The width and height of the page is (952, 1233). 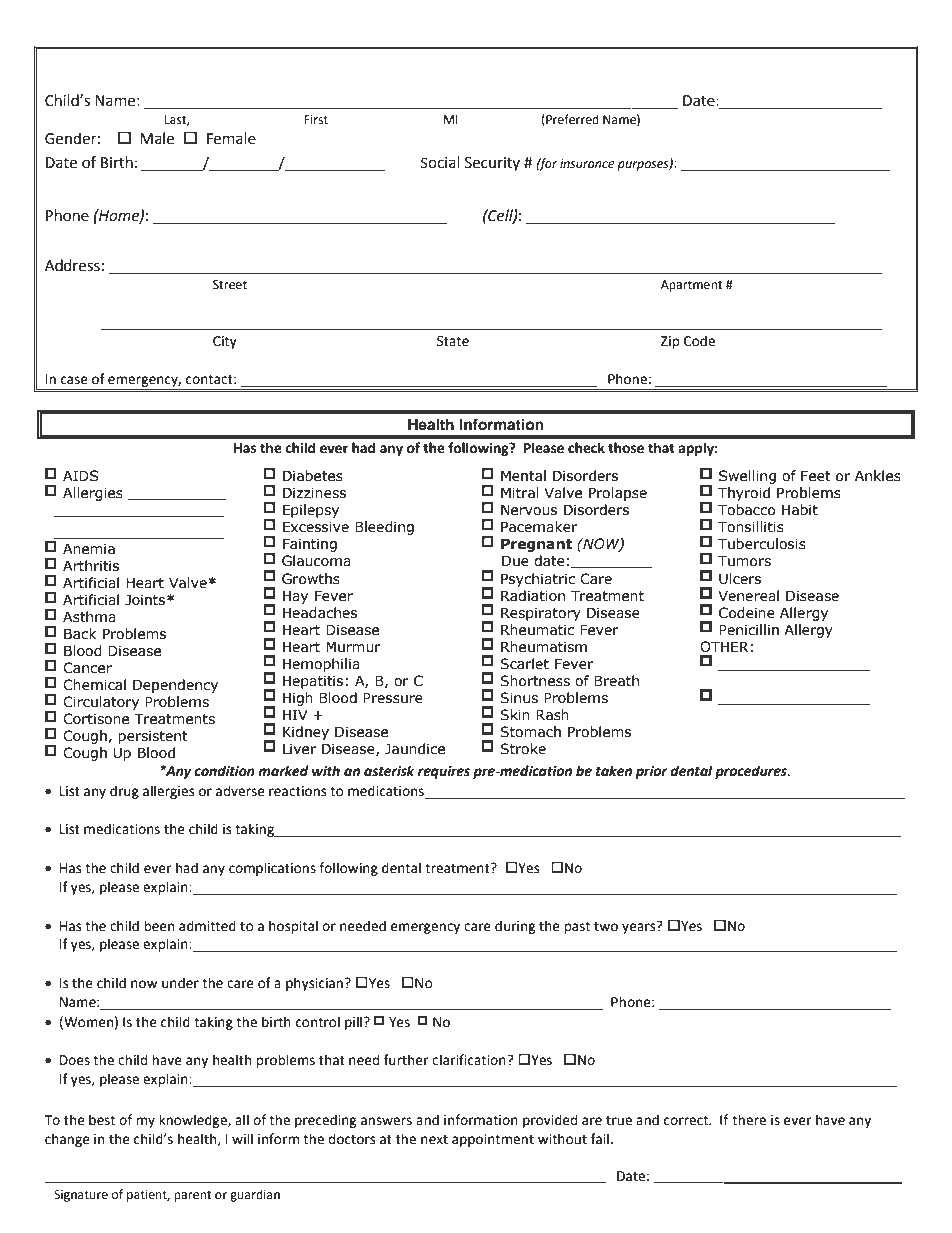 What do you see at coordinates (800, 510) in the page?
I see `Habit` at bounding box center [800, 510].
